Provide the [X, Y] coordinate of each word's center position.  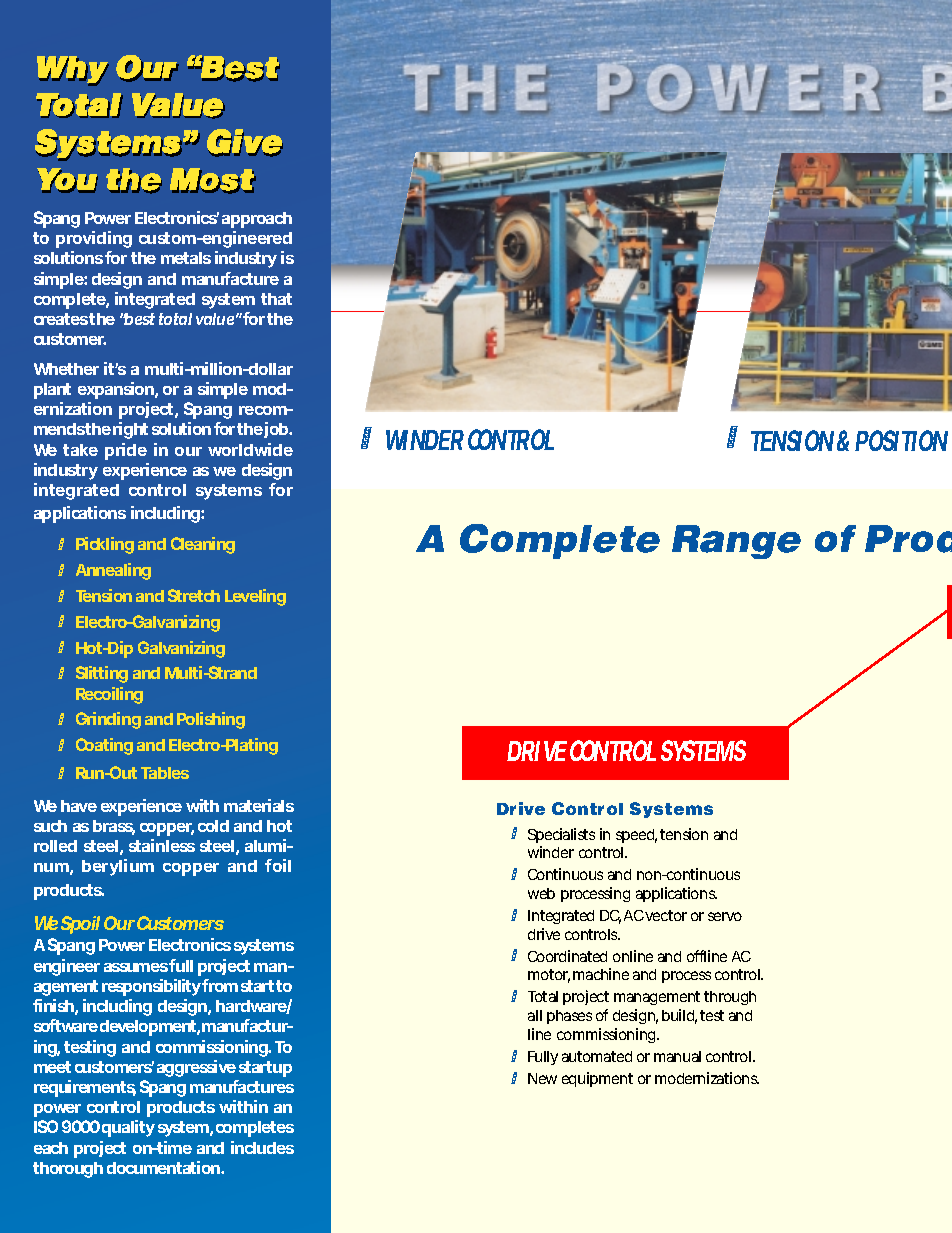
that [276, 299]
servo [725, 916]
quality [128, 1128]
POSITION [901, 440]
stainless [162, 845]
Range [736, 542]
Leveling [255, 597]
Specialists [561, 835]
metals [186, 258]
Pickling [105, 545]
